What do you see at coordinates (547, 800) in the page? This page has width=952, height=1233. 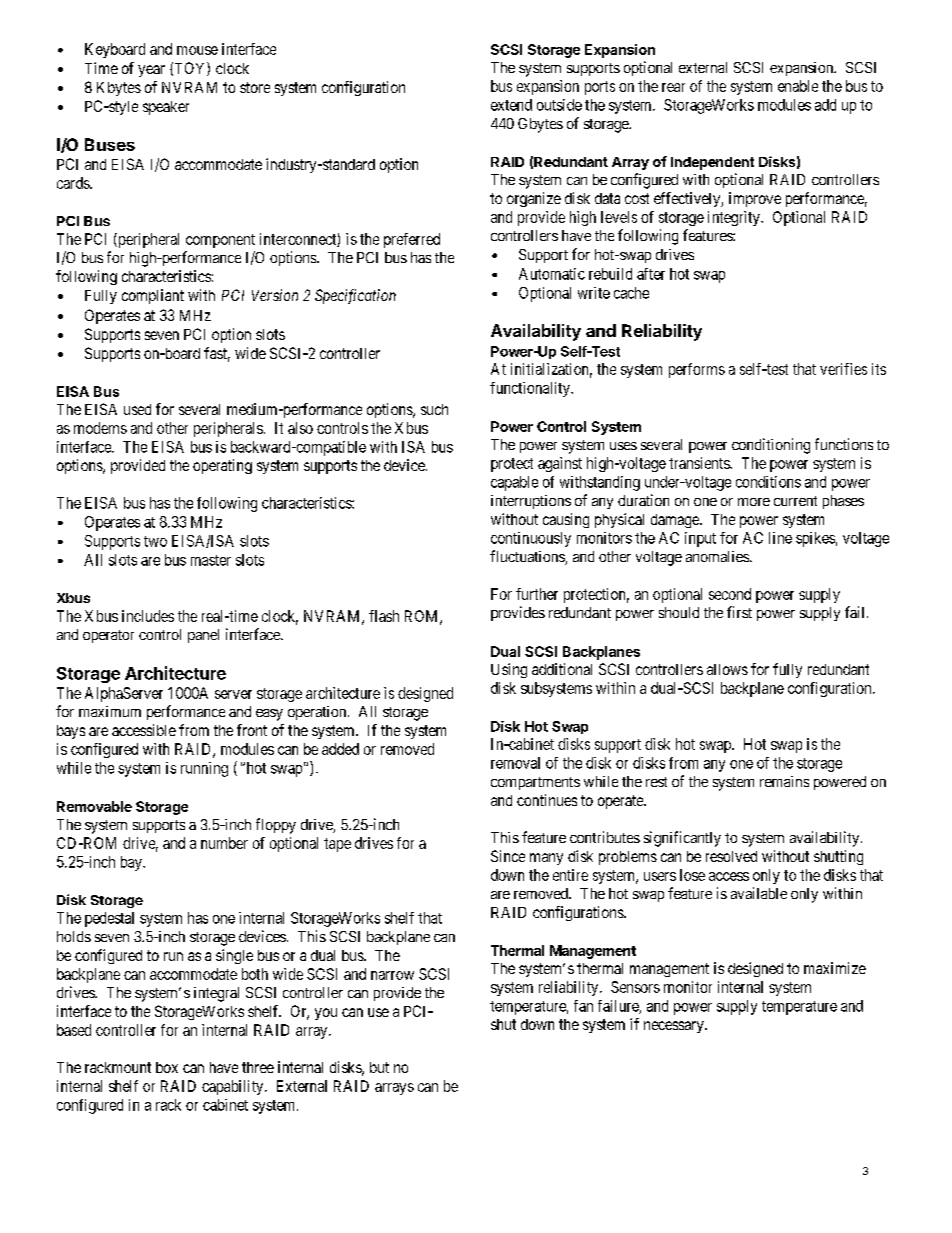 I see `continues` at bounding box center [547, 800].
